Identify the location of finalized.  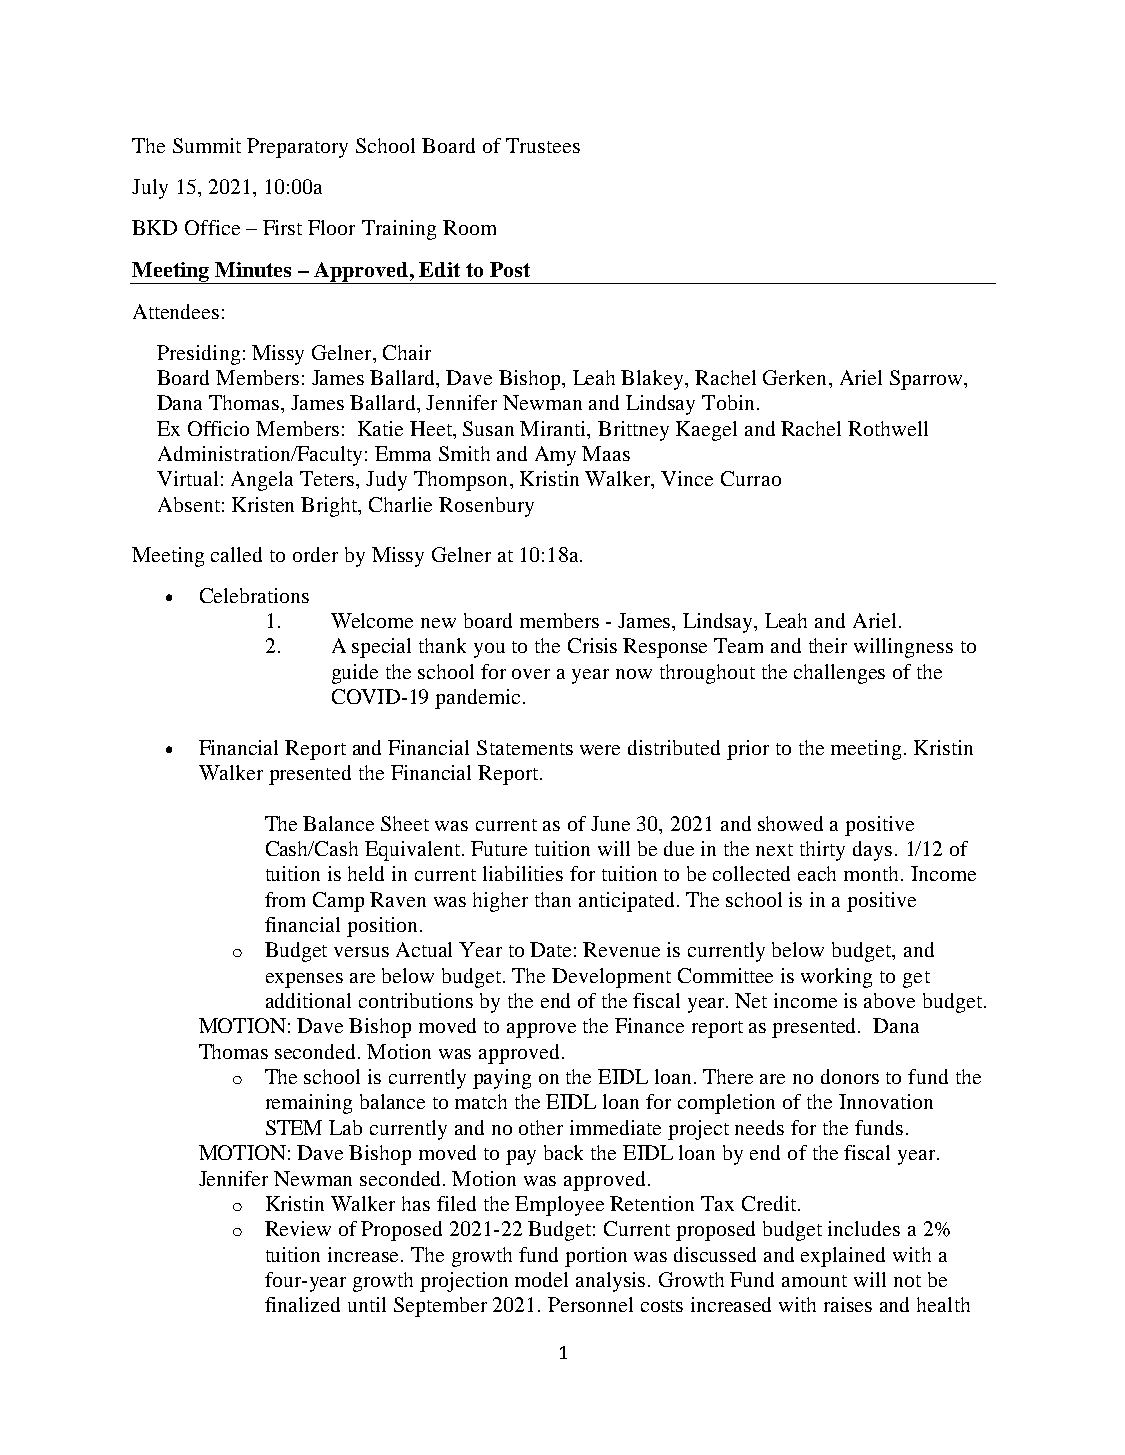
(302, 1304).
